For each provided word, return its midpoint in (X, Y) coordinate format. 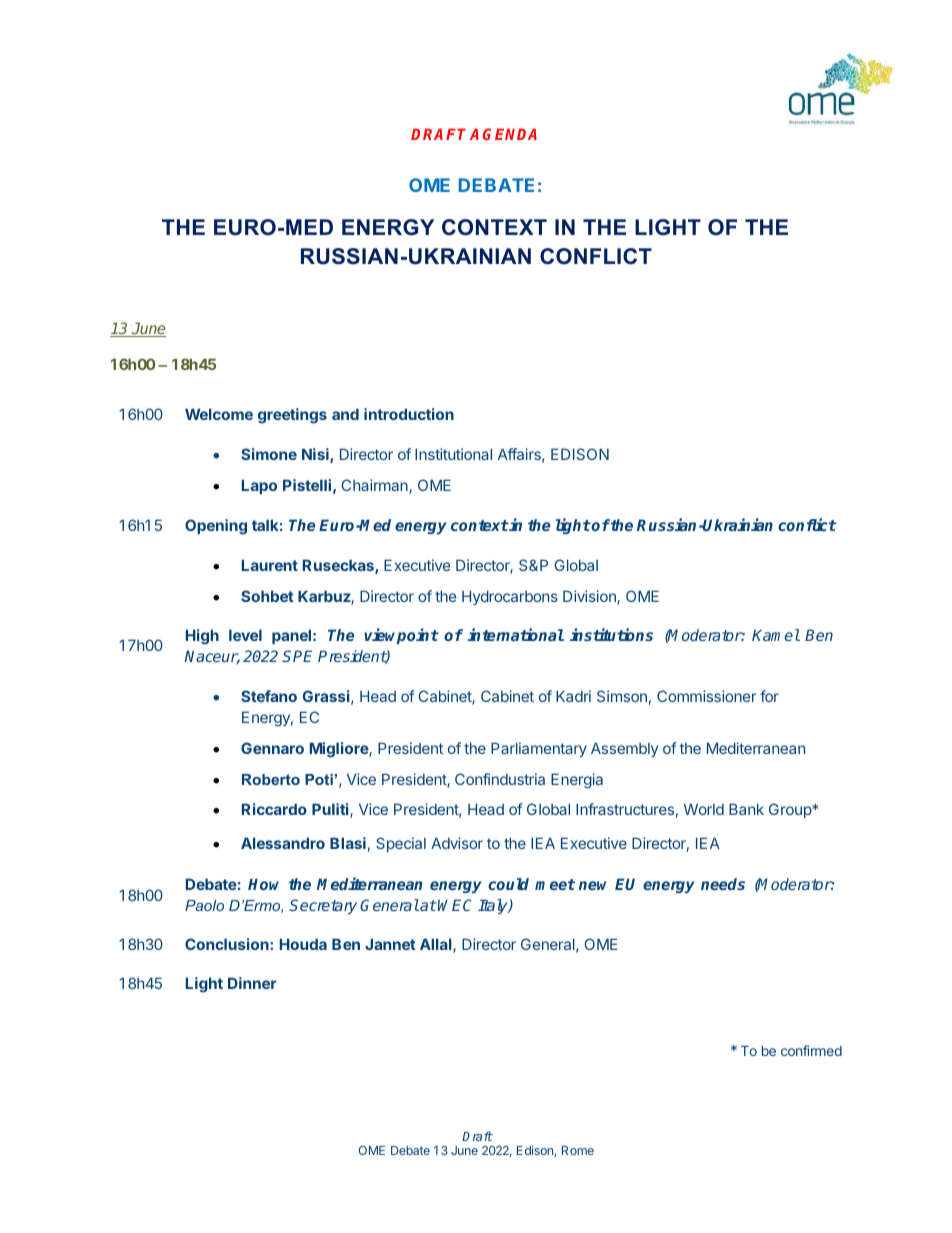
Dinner (252, 983)
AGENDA (503, 134)
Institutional (453, 454)
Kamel (776, 635)
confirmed (811, 1050)
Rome (578, 1150)
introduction (409, 414)
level (245, 635)
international (515, 634)
